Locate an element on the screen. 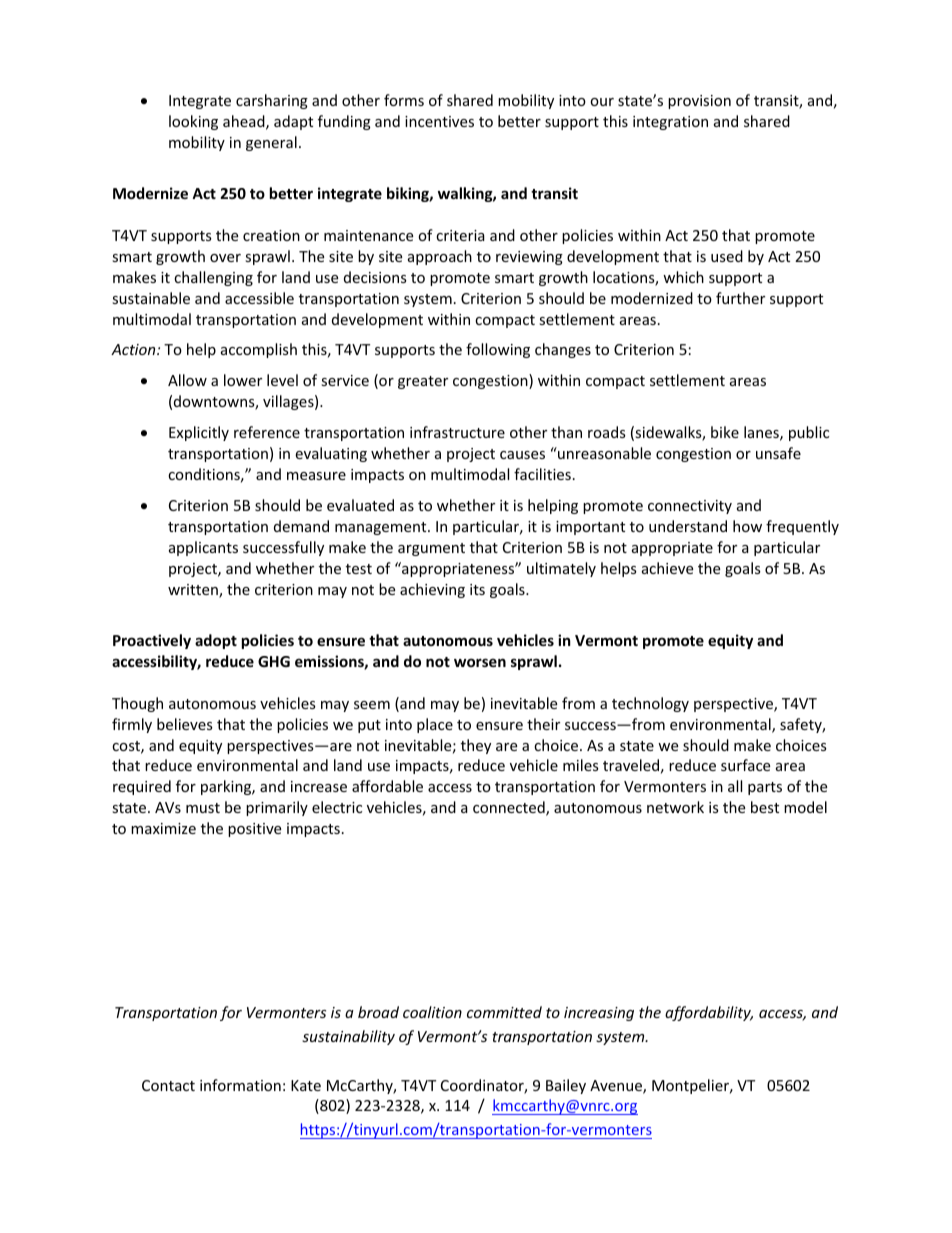 This screenshot has width=952, height=1233. incentives is located at coordinates (439, 121).
